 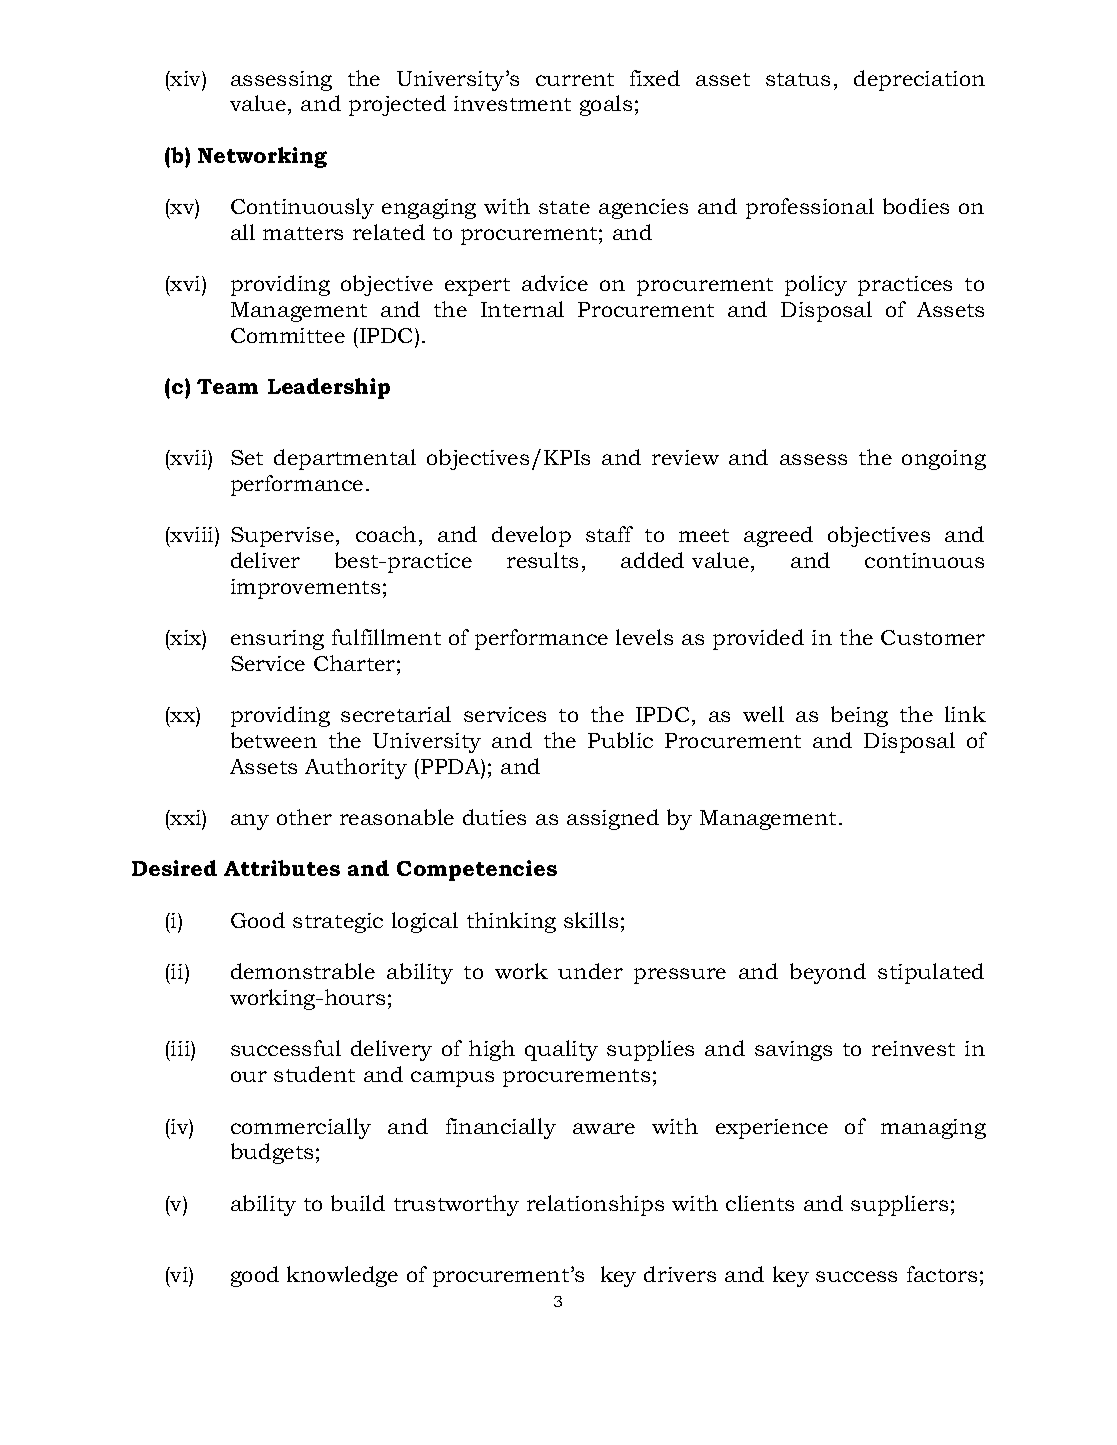 I want to click on beyond, so click(x=828, y=973).
